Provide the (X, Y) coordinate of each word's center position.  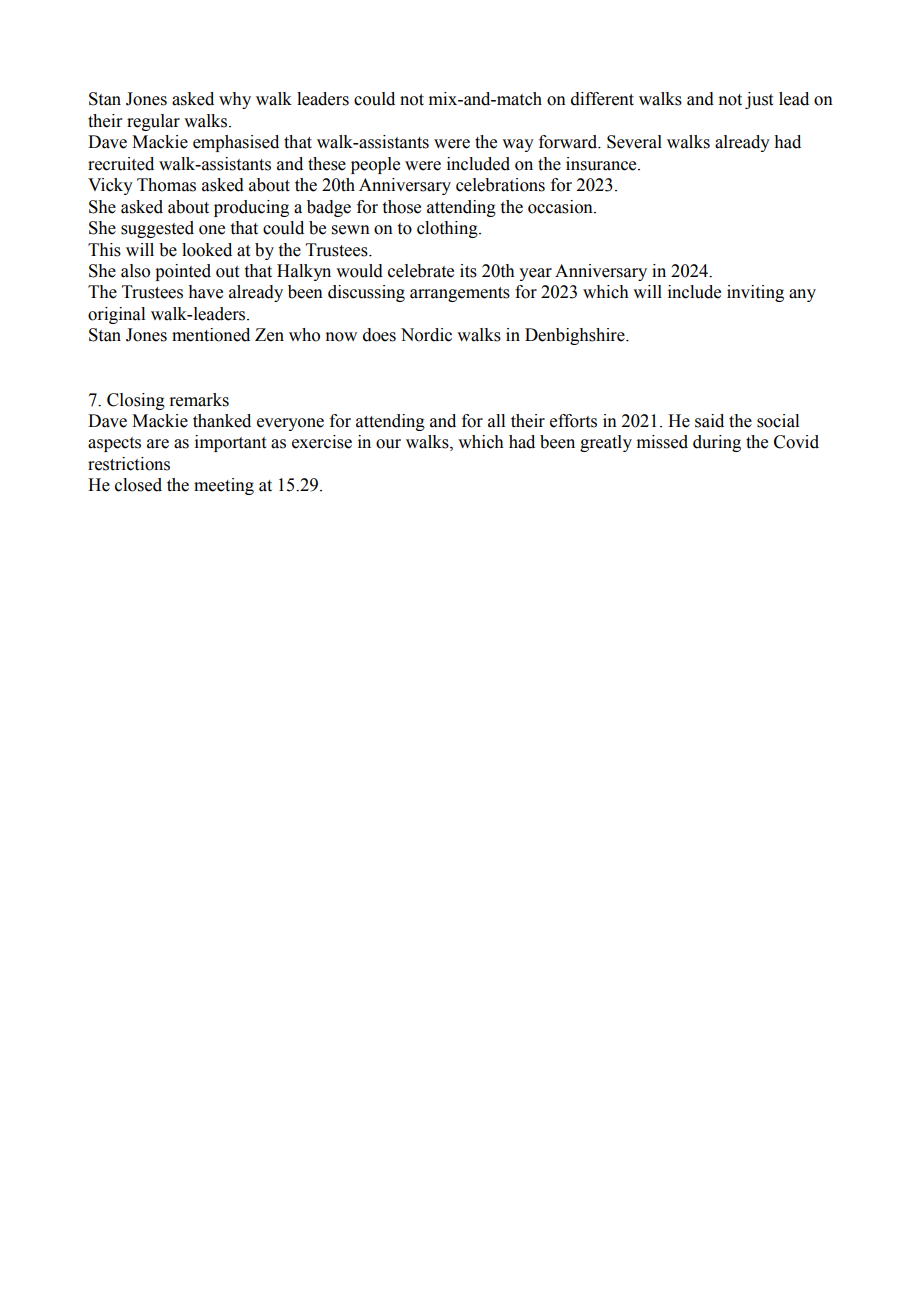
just (759, 100)
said (709, 421)
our (388, 444)
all (496, 421)
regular (153, 122)
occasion (561, 207)
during (717, 443)
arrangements (460, 294)
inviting (755, 293)
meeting (224, 486)
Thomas (166, 185)
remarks (199, 400)
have (205, 292)
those (402, 207)
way (518, 145)
